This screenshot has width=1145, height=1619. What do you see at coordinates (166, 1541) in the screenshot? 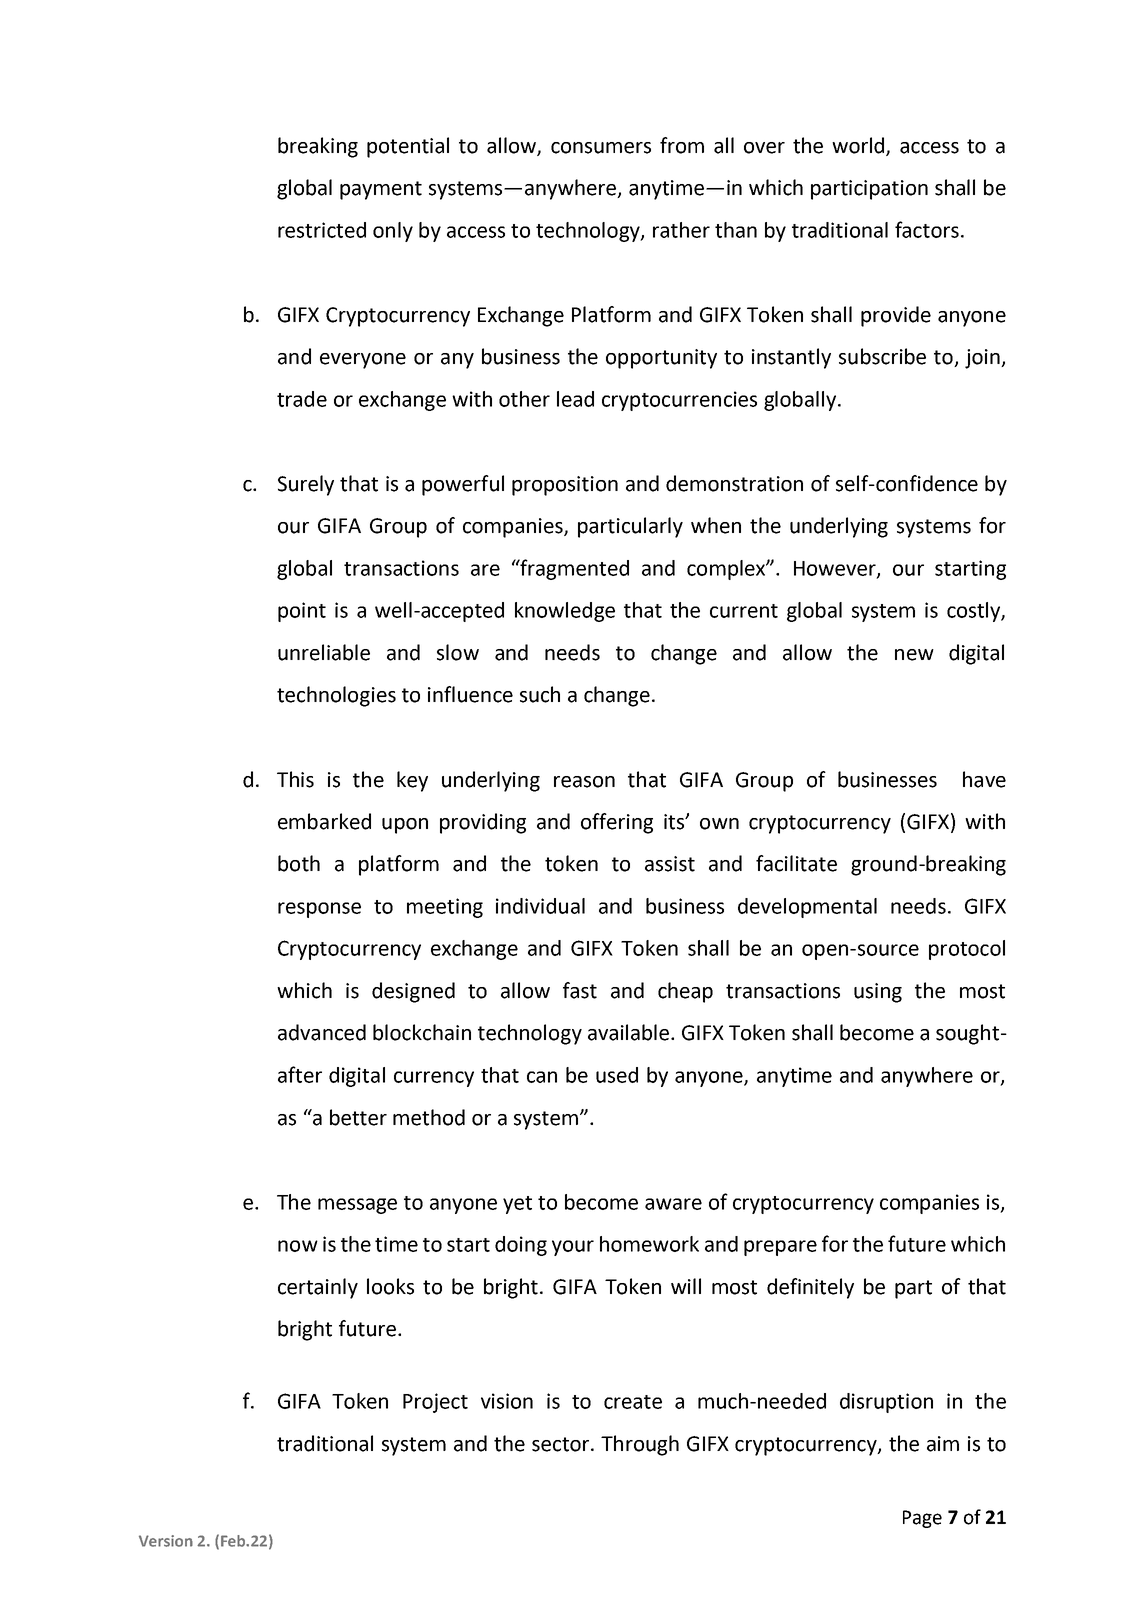
I see `Version` at bounding box center [166, 1541].
